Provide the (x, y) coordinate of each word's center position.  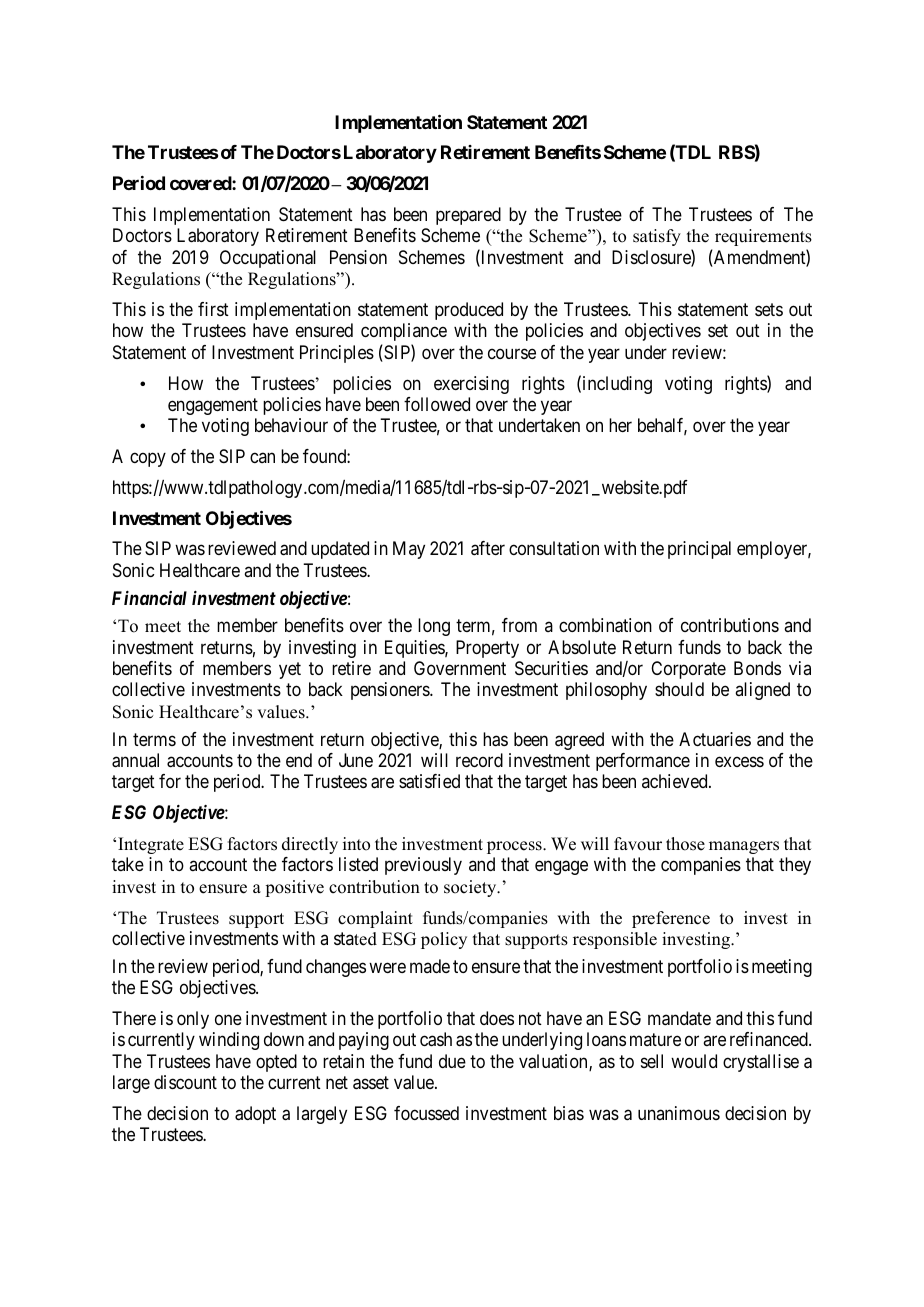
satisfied (429, 781)
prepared (468, 216)
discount (185, 1082)
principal (699, 550)
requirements (763, 237)
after (488, 548)
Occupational (268, 259)
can (262, 458)
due (452, 1061)
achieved (676, 781)
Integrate (151, 845)
